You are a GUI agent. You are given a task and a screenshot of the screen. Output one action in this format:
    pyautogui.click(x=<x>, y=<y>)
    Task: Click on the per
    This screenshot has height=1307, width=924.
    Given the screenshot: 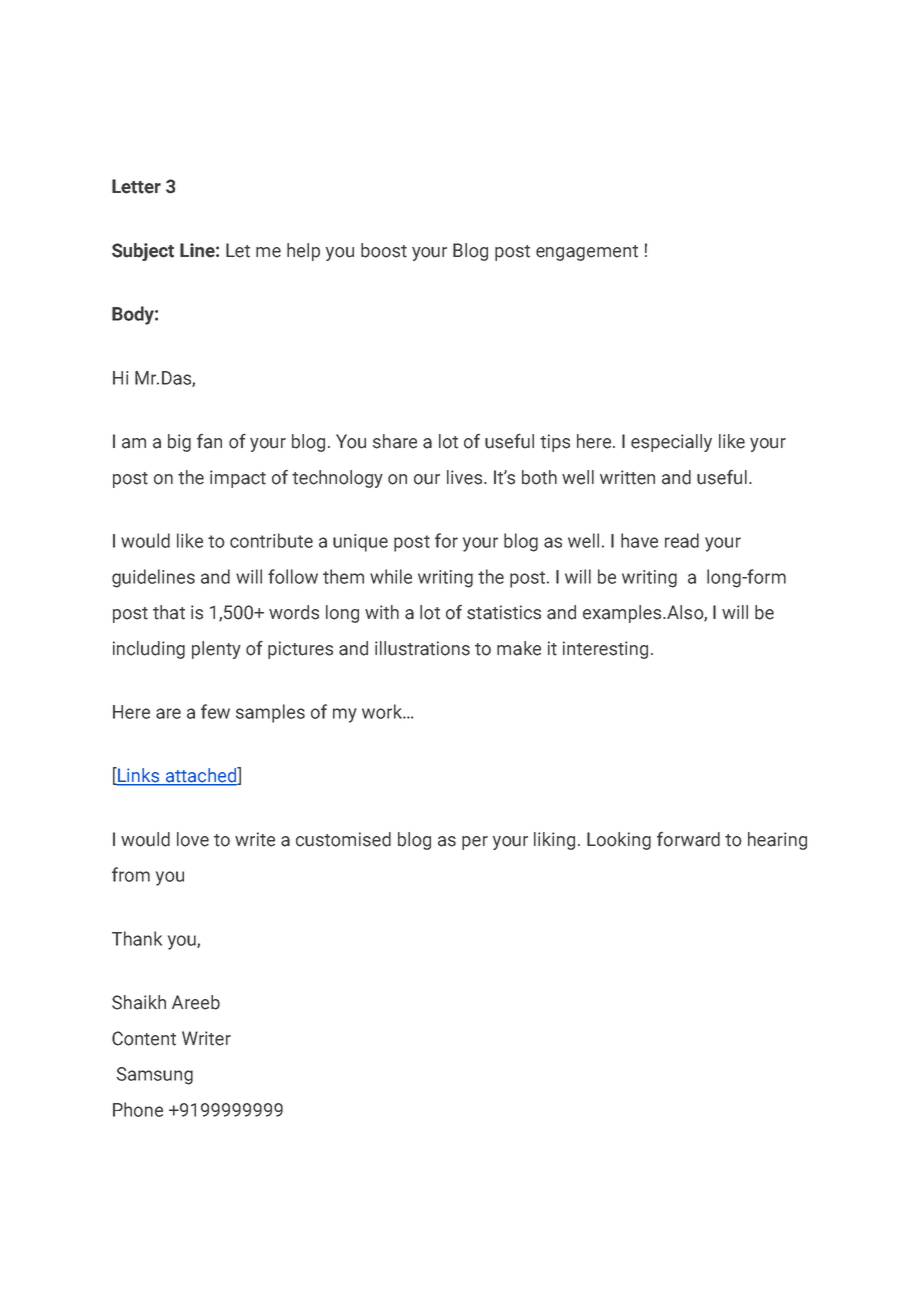 What is the action you would take?
    pyautogui.click(x=475, y=843)
